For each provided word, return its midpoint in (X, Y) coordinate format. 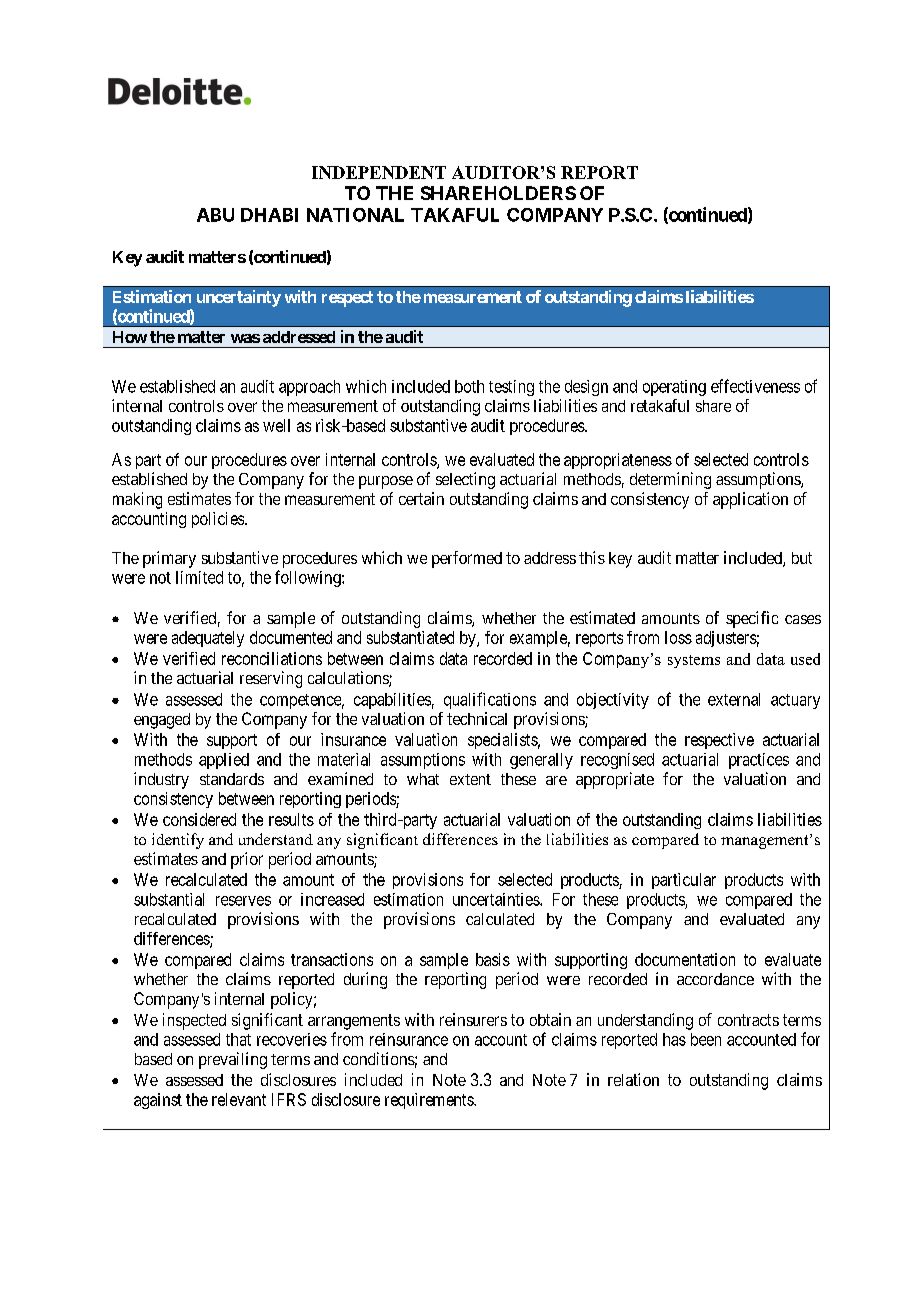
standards (232, 779)
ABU (215, 215)
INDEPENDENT (379, 172)
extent (470, 779)
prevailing (233, 1060)
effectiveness (755, 386)
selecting (465, 480)
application (750, 500)
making (137, 500)
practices (759, 761)
